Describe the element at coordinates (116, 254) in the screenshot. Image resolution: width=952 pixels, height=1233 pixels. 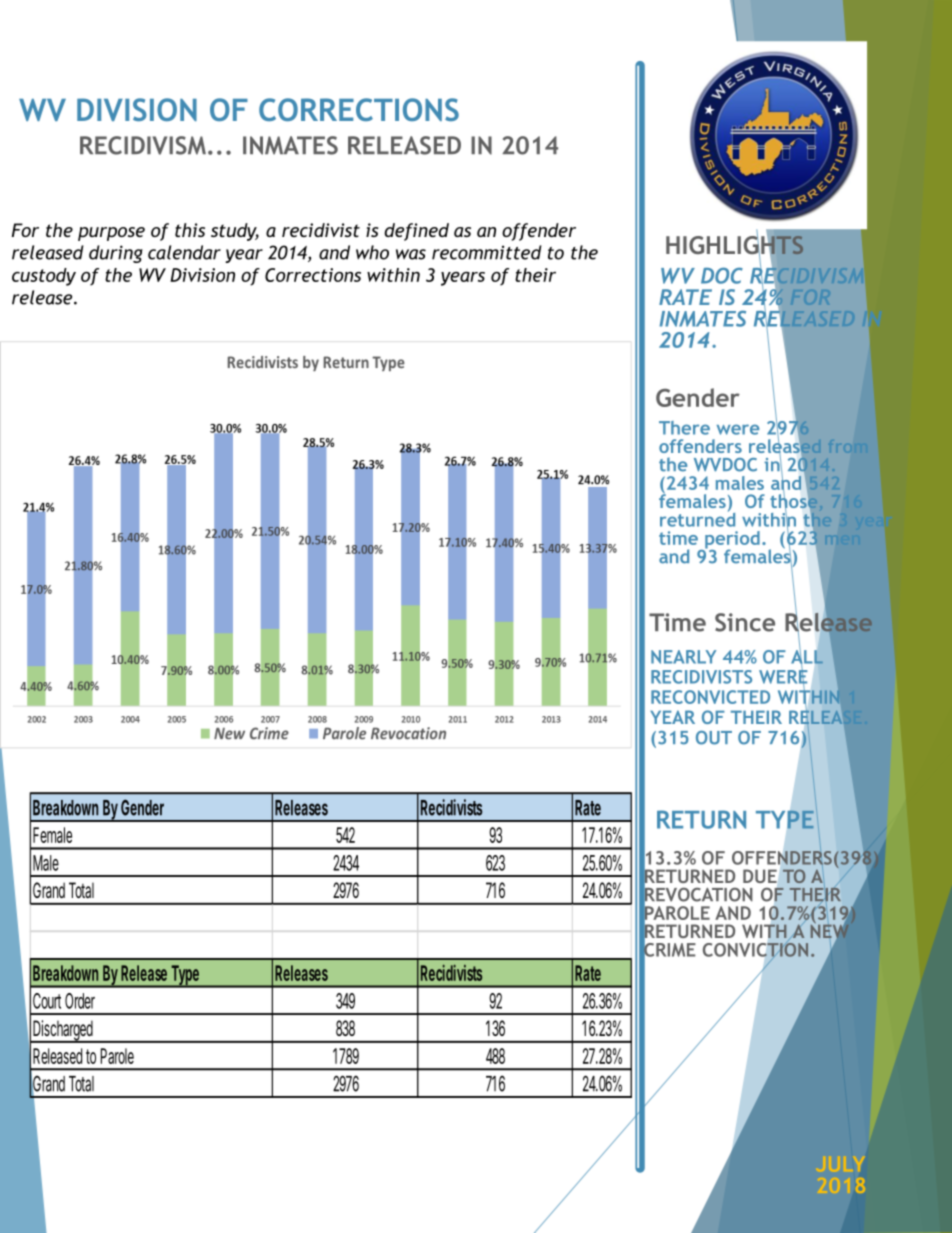
I see `during` at that location.
